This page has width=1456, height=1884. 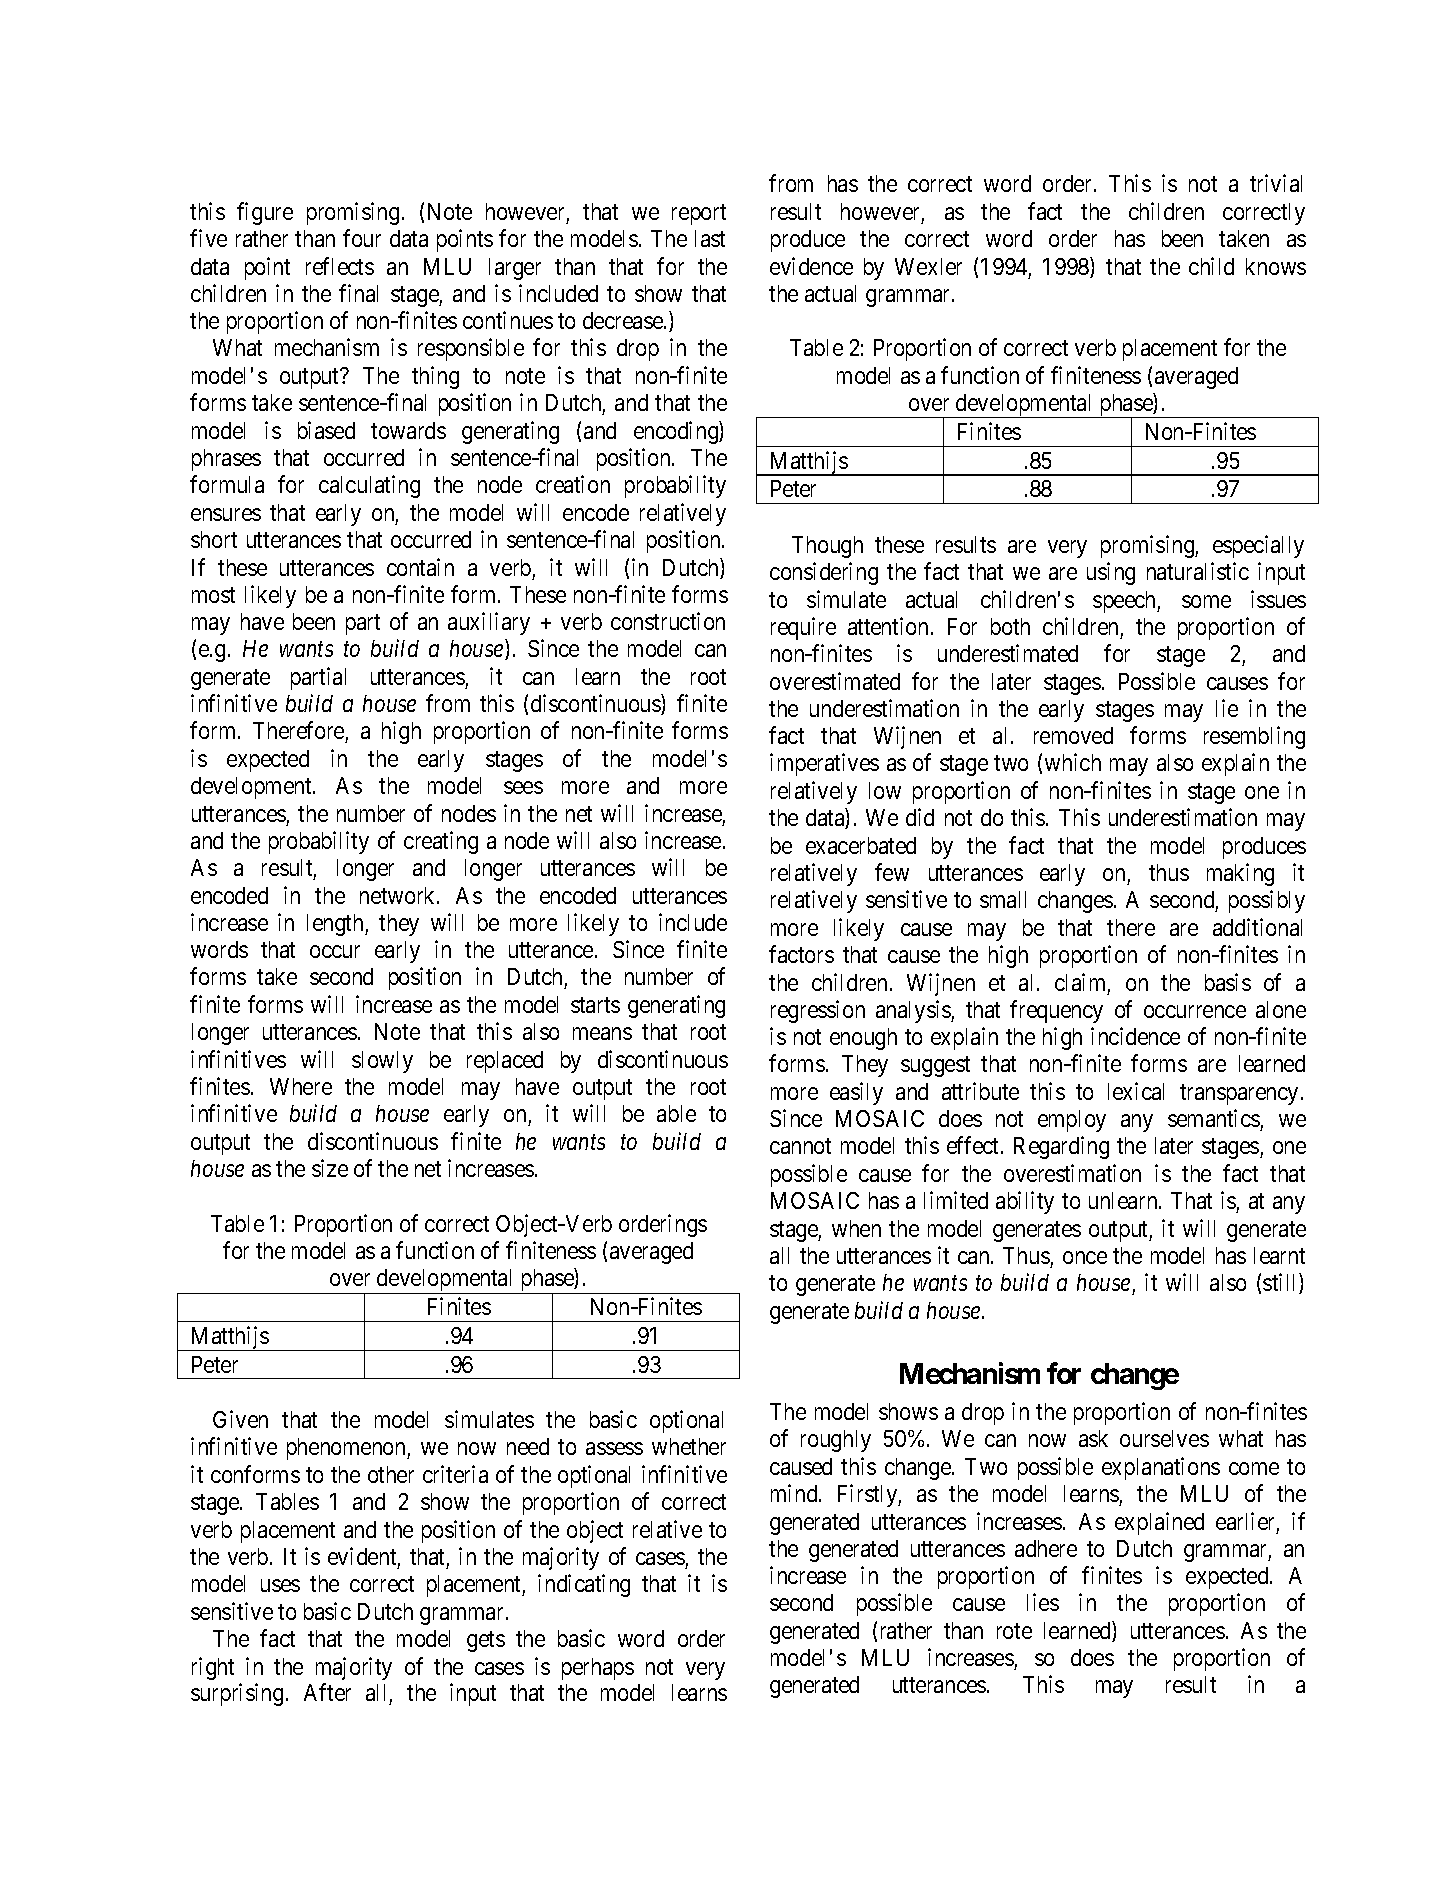 I want to click on regression, so click(x=818, y=1011).
